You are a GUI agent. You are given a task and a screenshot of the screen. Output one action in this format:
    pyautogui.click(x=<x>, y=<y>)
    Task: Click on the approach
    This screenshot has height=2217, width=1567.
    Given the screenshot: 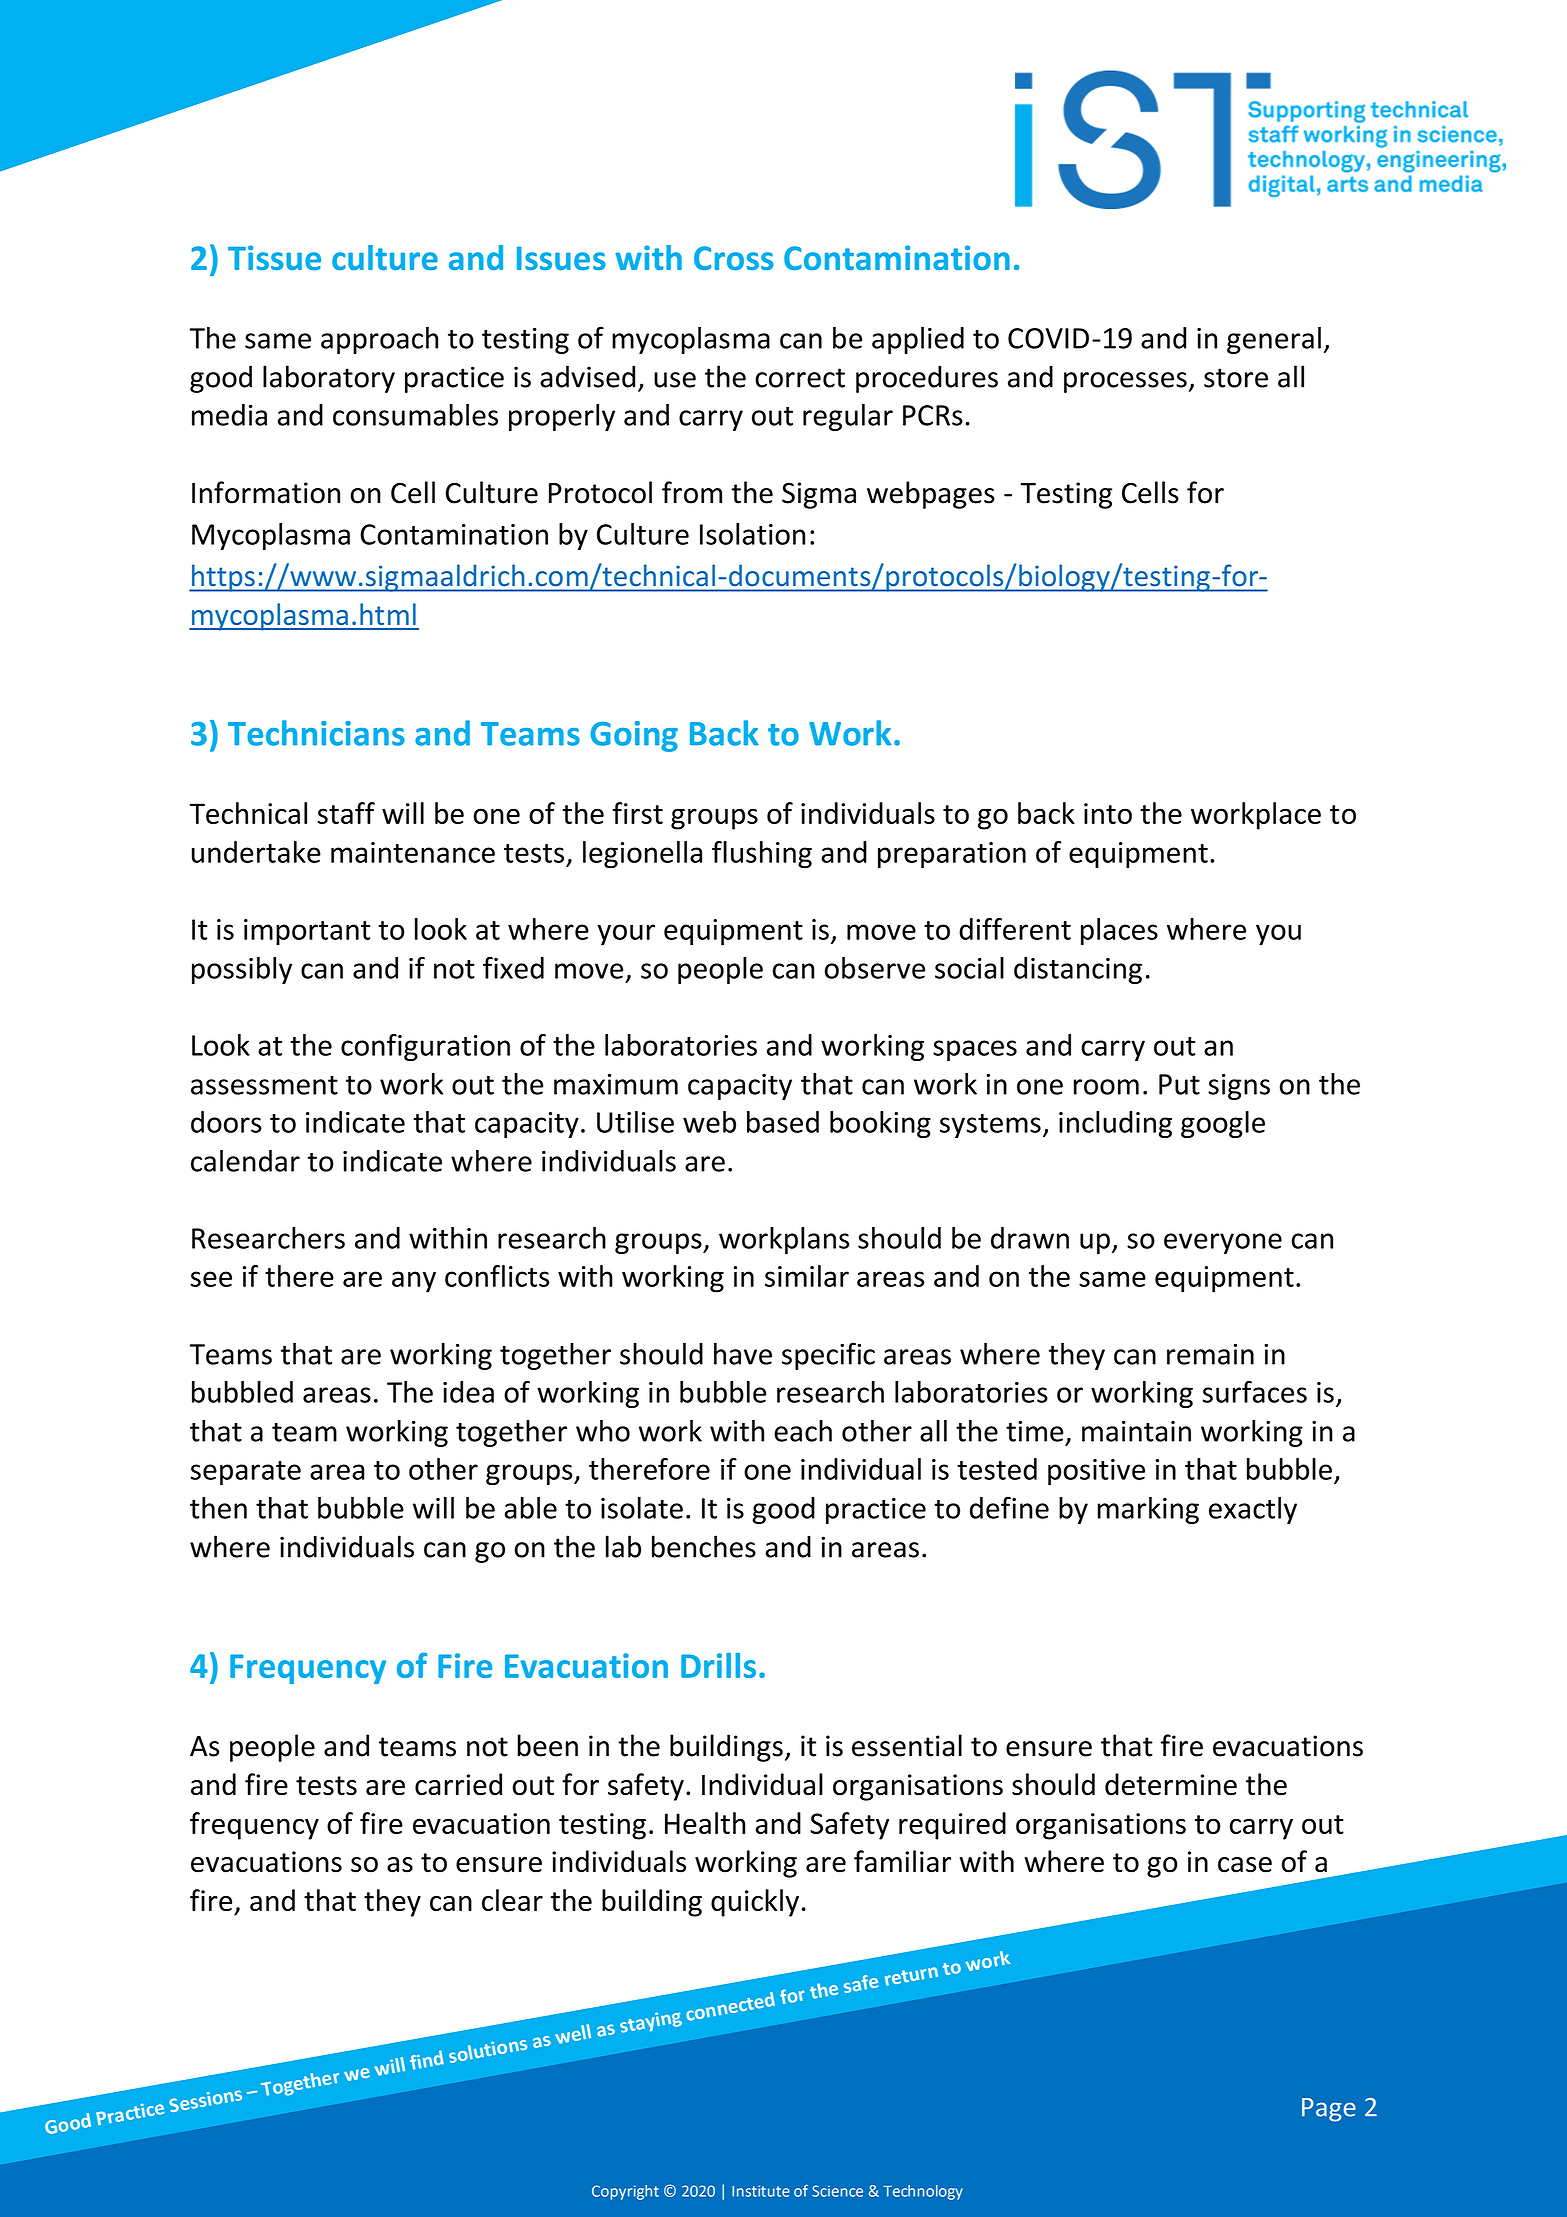 What is the action you would take?
    pyautogui.click(x=379, y=340)
